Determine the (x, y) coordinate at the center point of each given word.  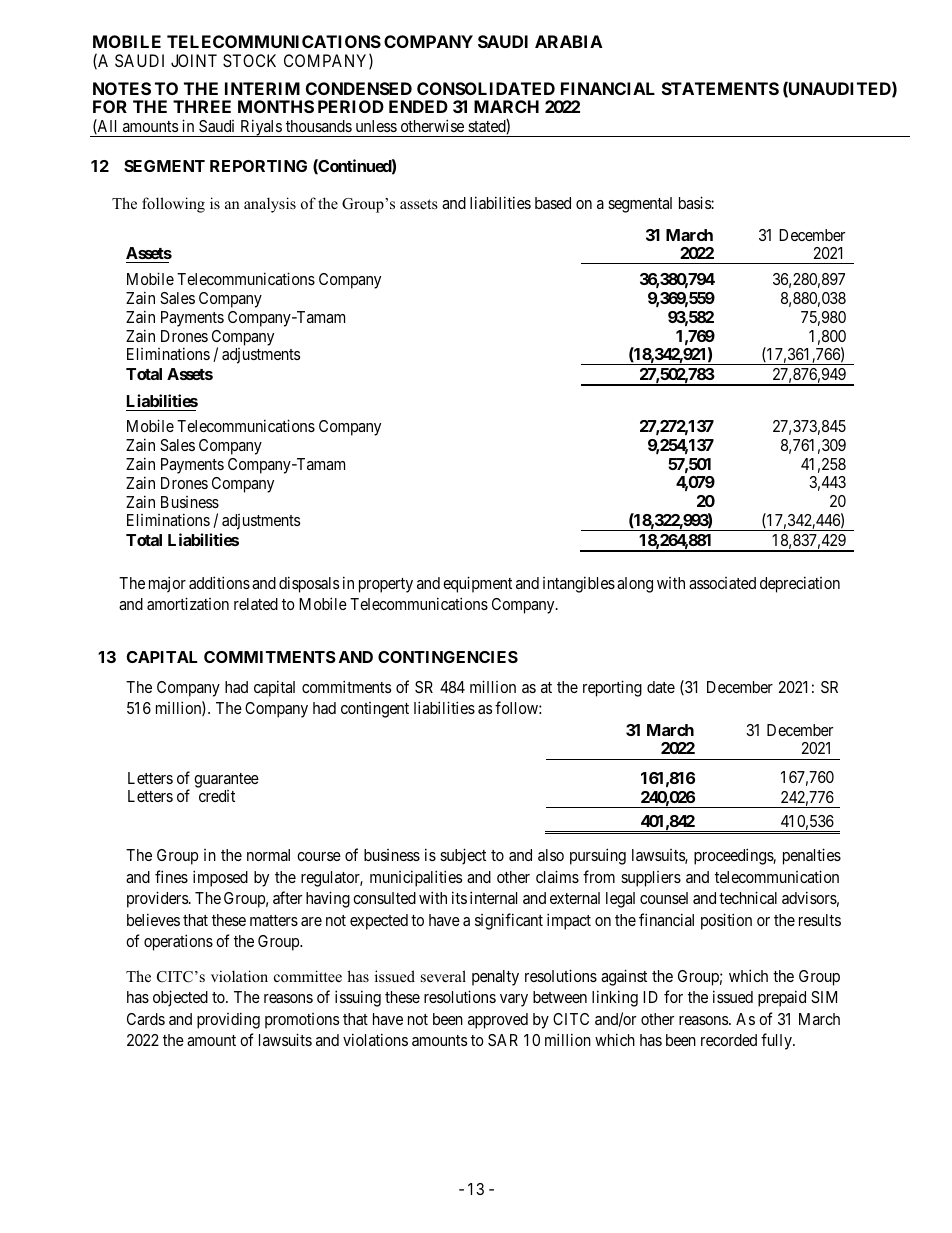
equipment (477, 584)
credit (217, 796)
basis (695, 202)
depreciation (800, 584)
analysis (270, 205)
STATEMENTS (720, 88)
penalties (812, 856)
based (553, 203)
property (386, 585)
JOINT (194, 60)
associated (722, 583)
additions (219, 582)
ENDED (418, 106)
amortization (188, 603)
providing (228, 1020)
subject (463, 856)
